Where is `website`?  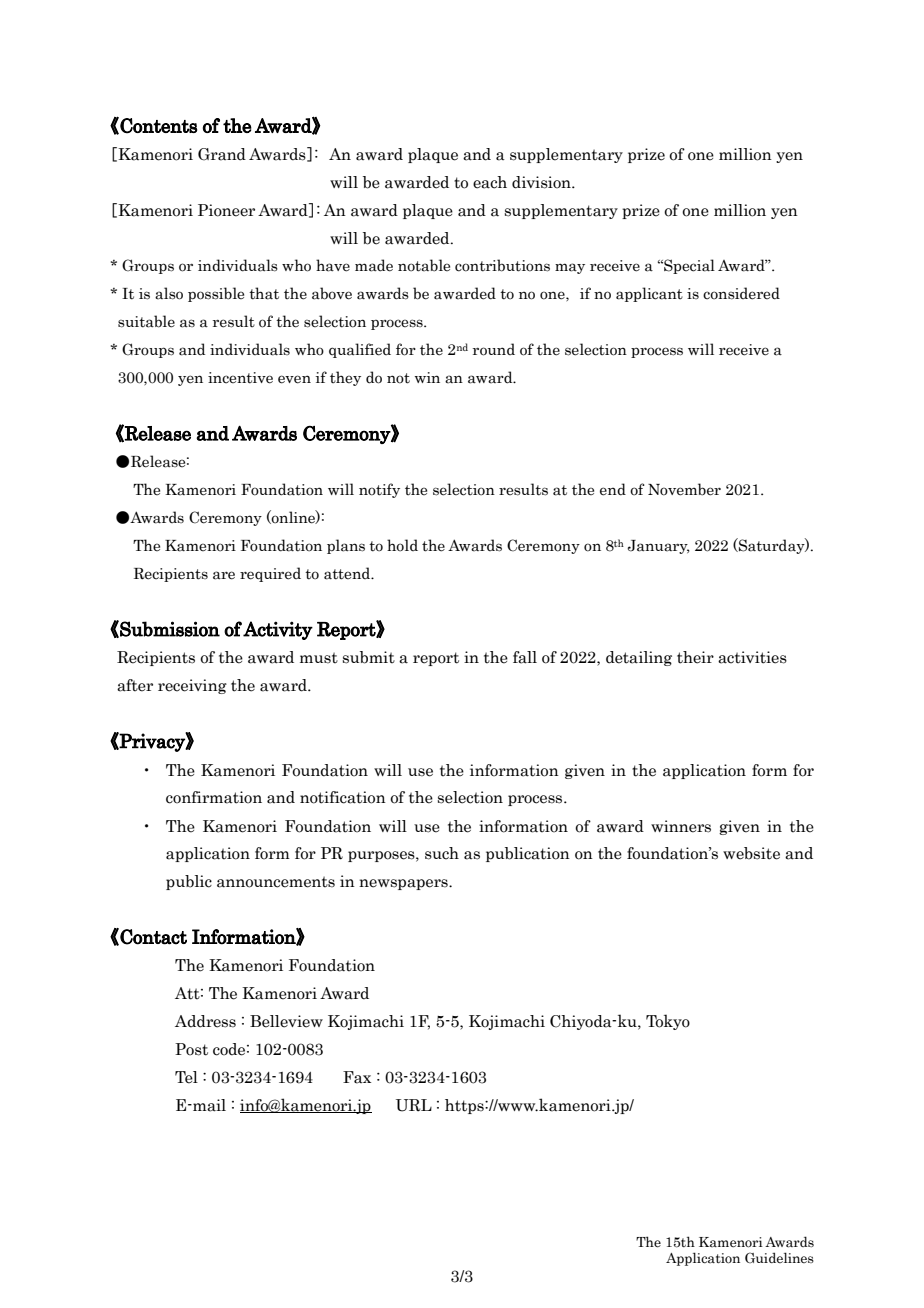 website is located at coordinates (751, 853).
